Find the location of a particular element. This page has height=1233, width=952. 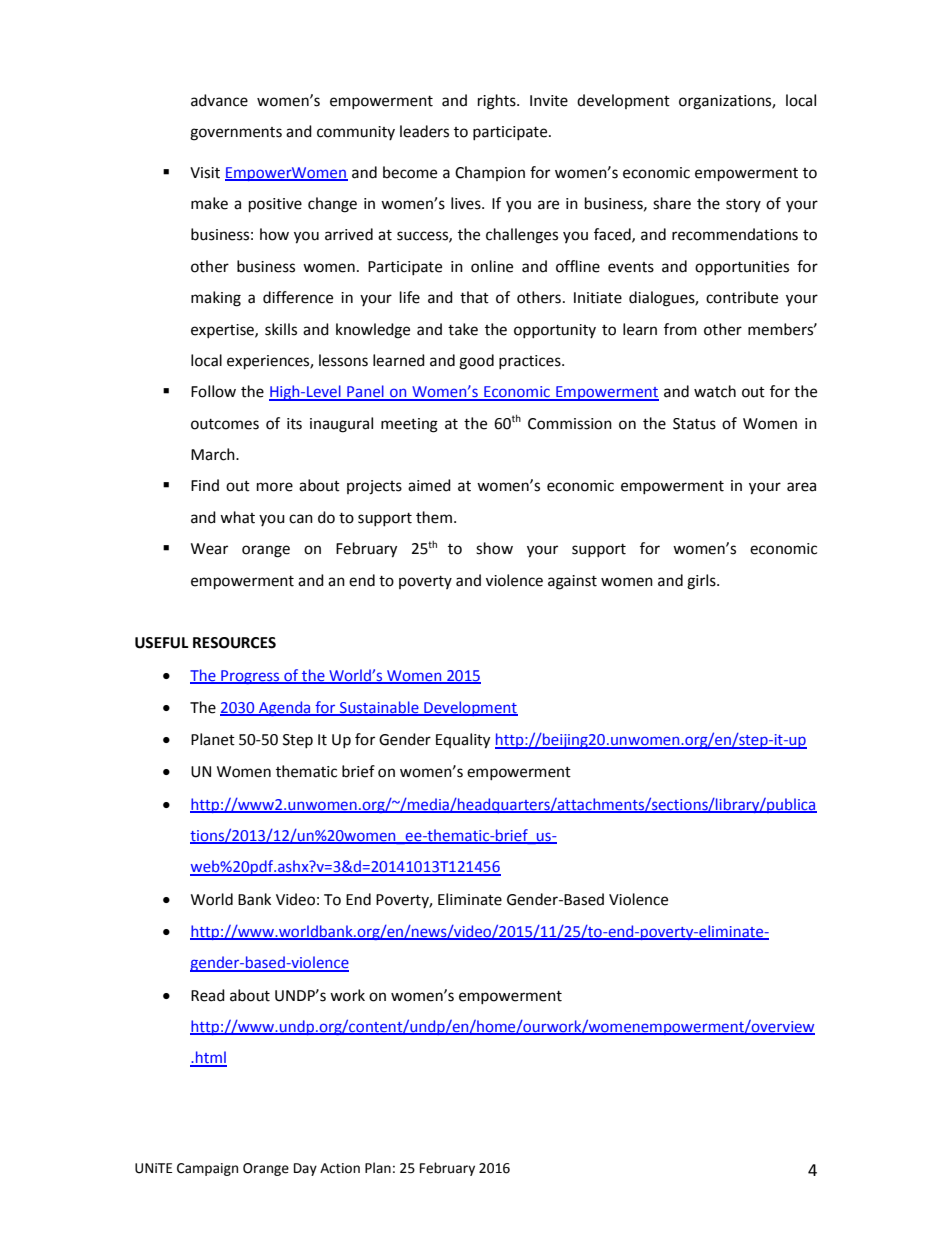

girls is located at coordinates (702, 582).
